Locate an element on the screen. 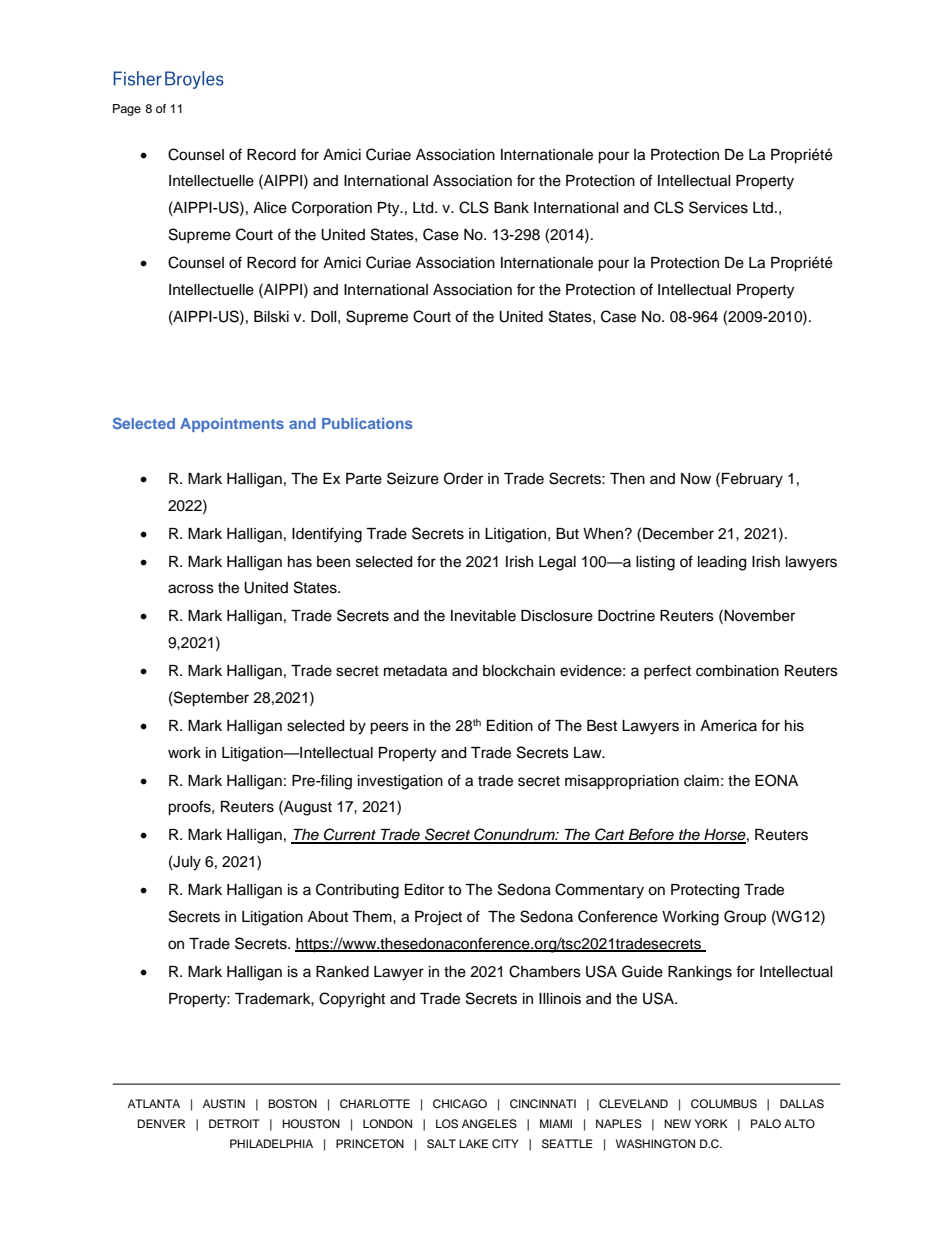 The image size is (952, 1233). Editor is located at coordinates (424, 890).
